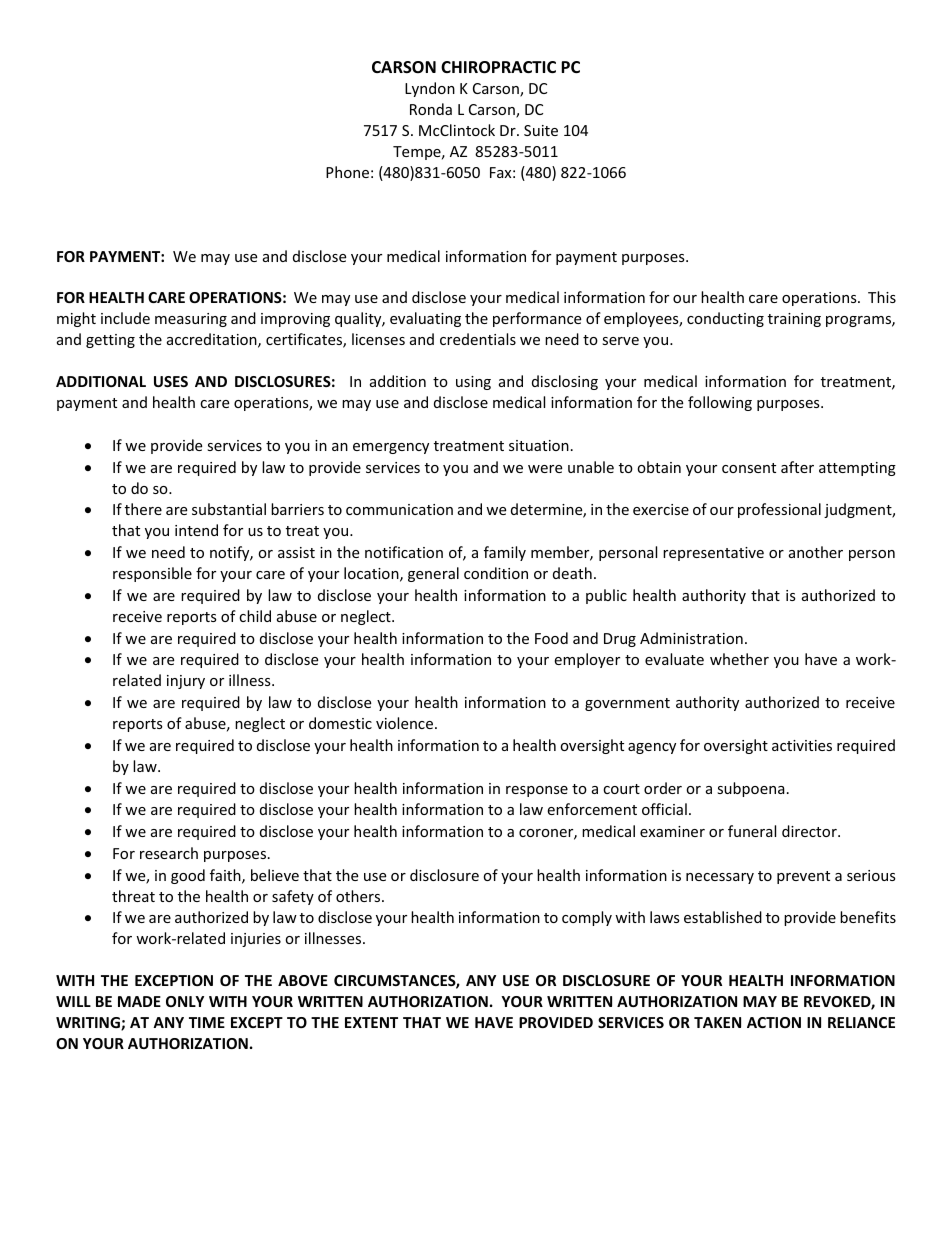 This screenshot has height=1233, width=952. What do you see at coordinates (541, 130) in the screenshot?
I see `Suite` at bounding box center [541, 130].
